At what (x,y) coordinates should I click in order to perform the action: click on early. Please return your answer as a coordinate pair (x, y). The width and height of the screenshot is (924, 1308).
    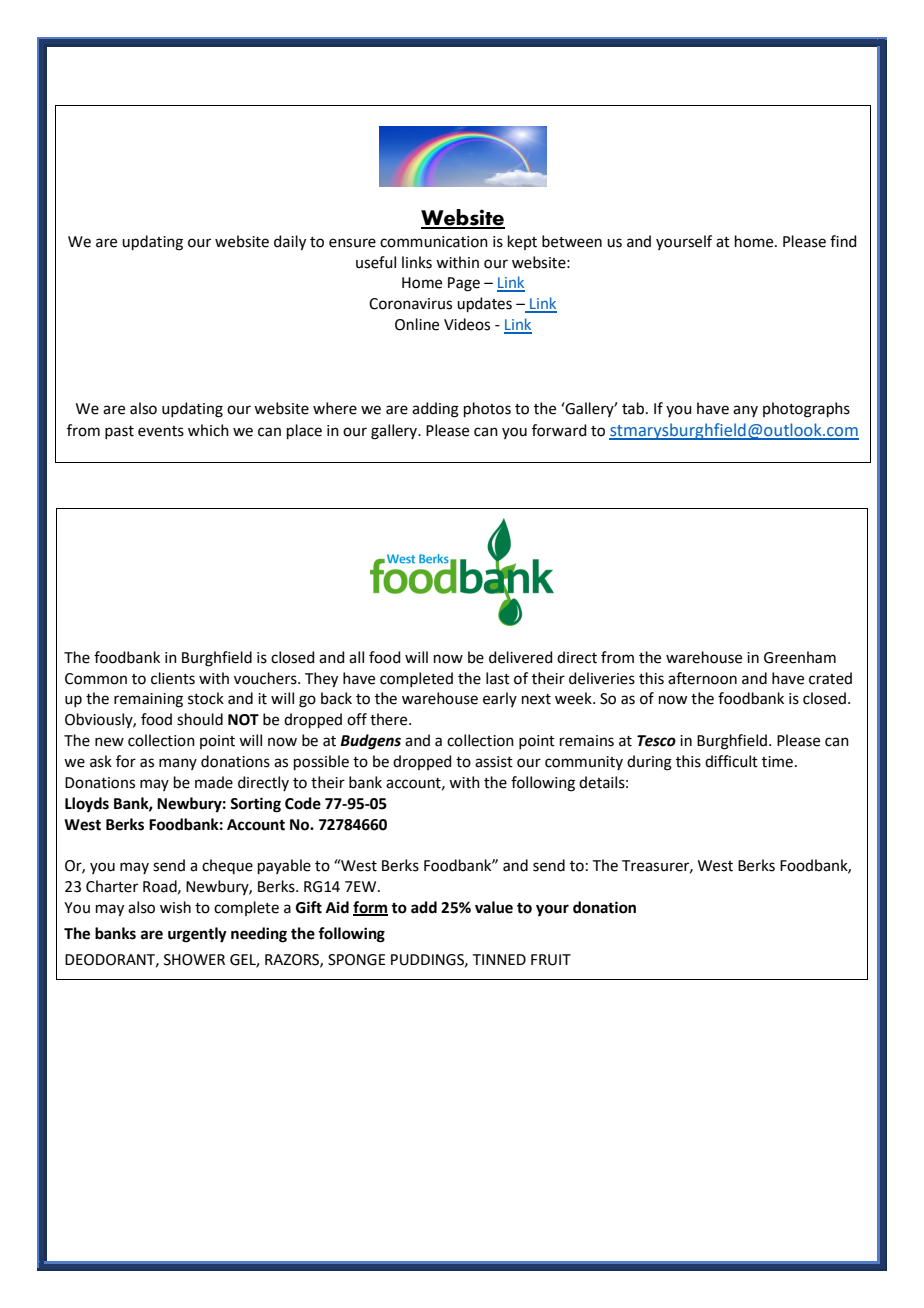
    Looking at the image, I should click on (500, 699).
